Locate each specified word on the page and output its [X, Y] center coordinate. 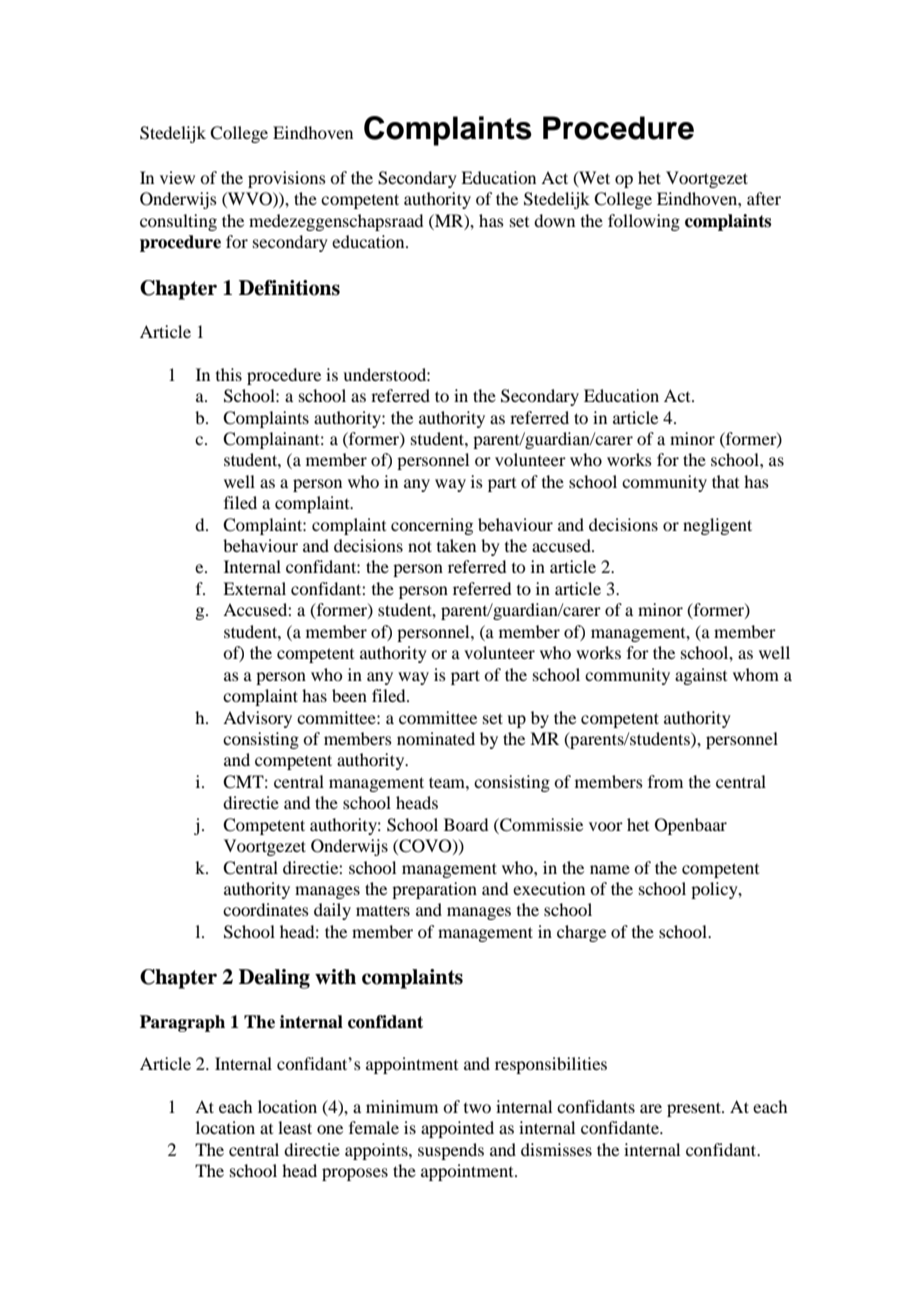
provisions [287, 179]
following [644, 222]
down [554, 220]
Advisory [257, 719]
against [701, 676]
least [295, 1127]
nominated [436, 738]
